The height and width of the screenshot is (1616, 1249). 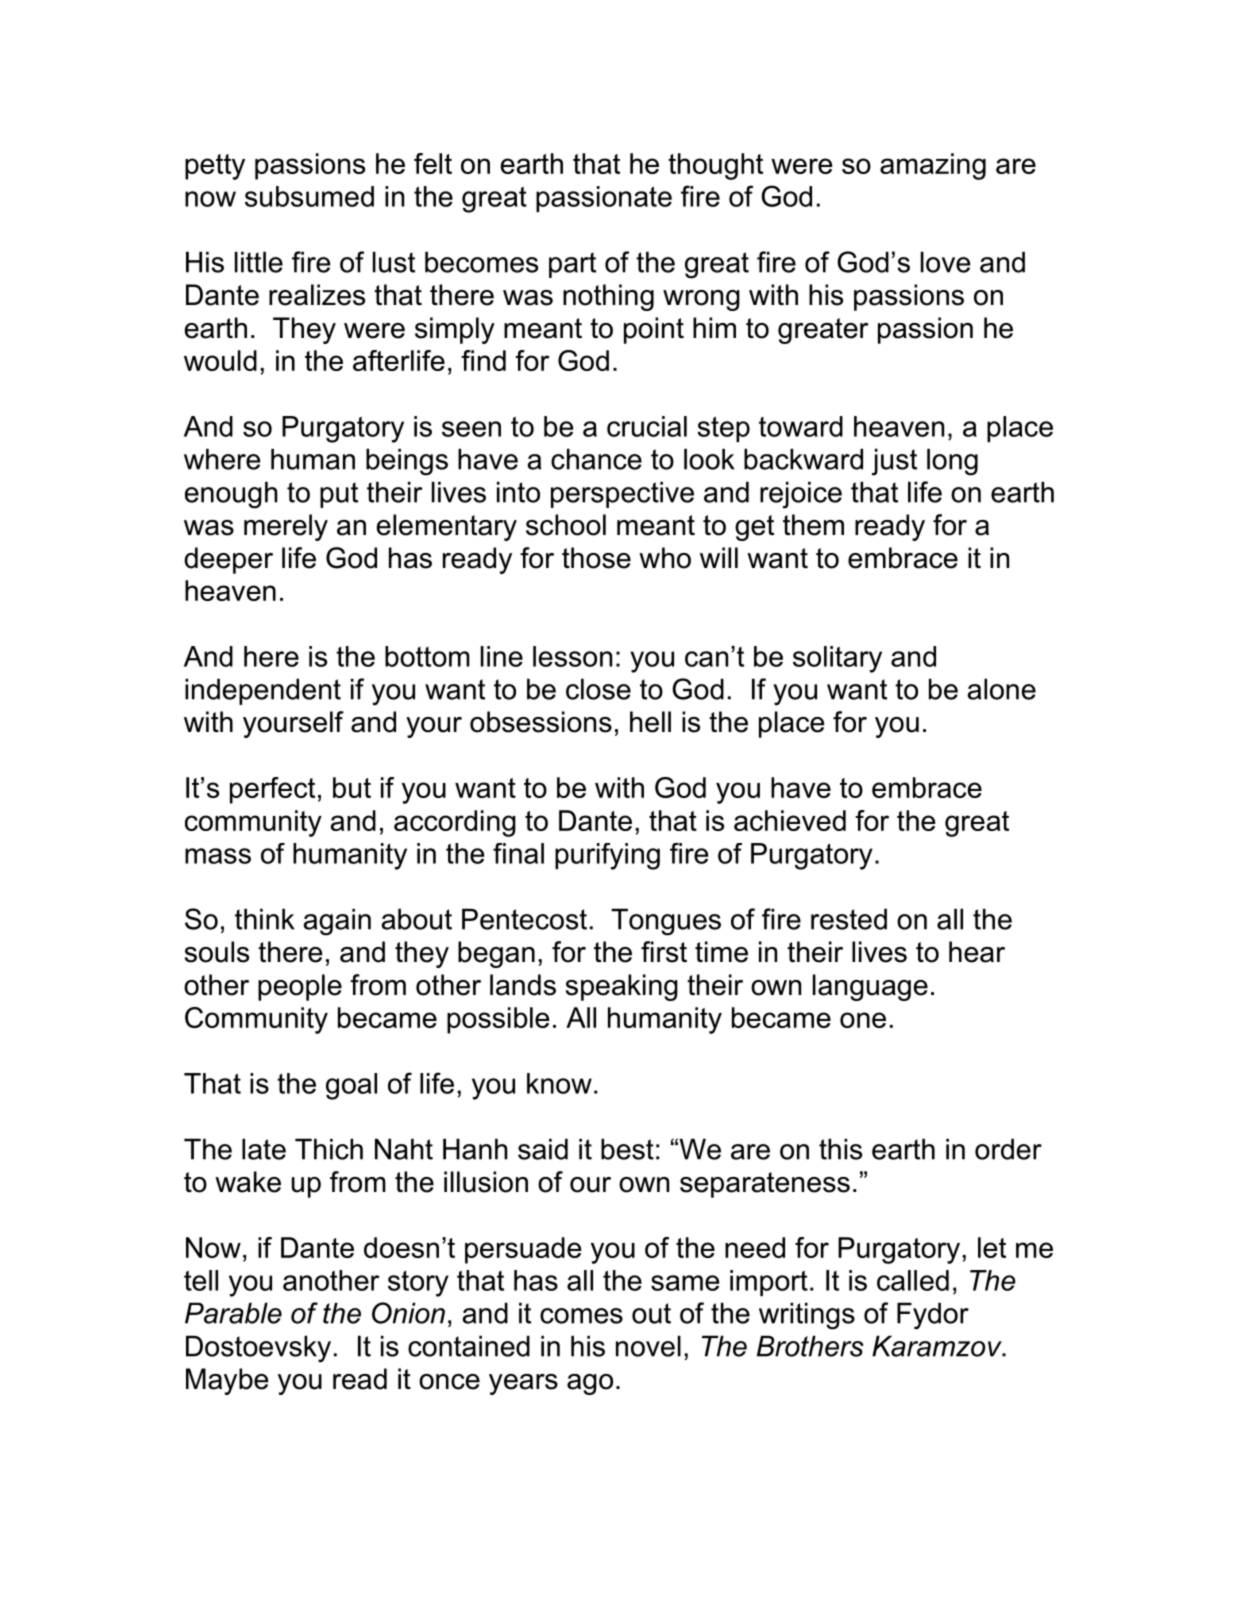 What do you see at coordinates (258, 1349) in the screenshot?
I see `Dostoevsky` at bounding box center [258, 1349].
